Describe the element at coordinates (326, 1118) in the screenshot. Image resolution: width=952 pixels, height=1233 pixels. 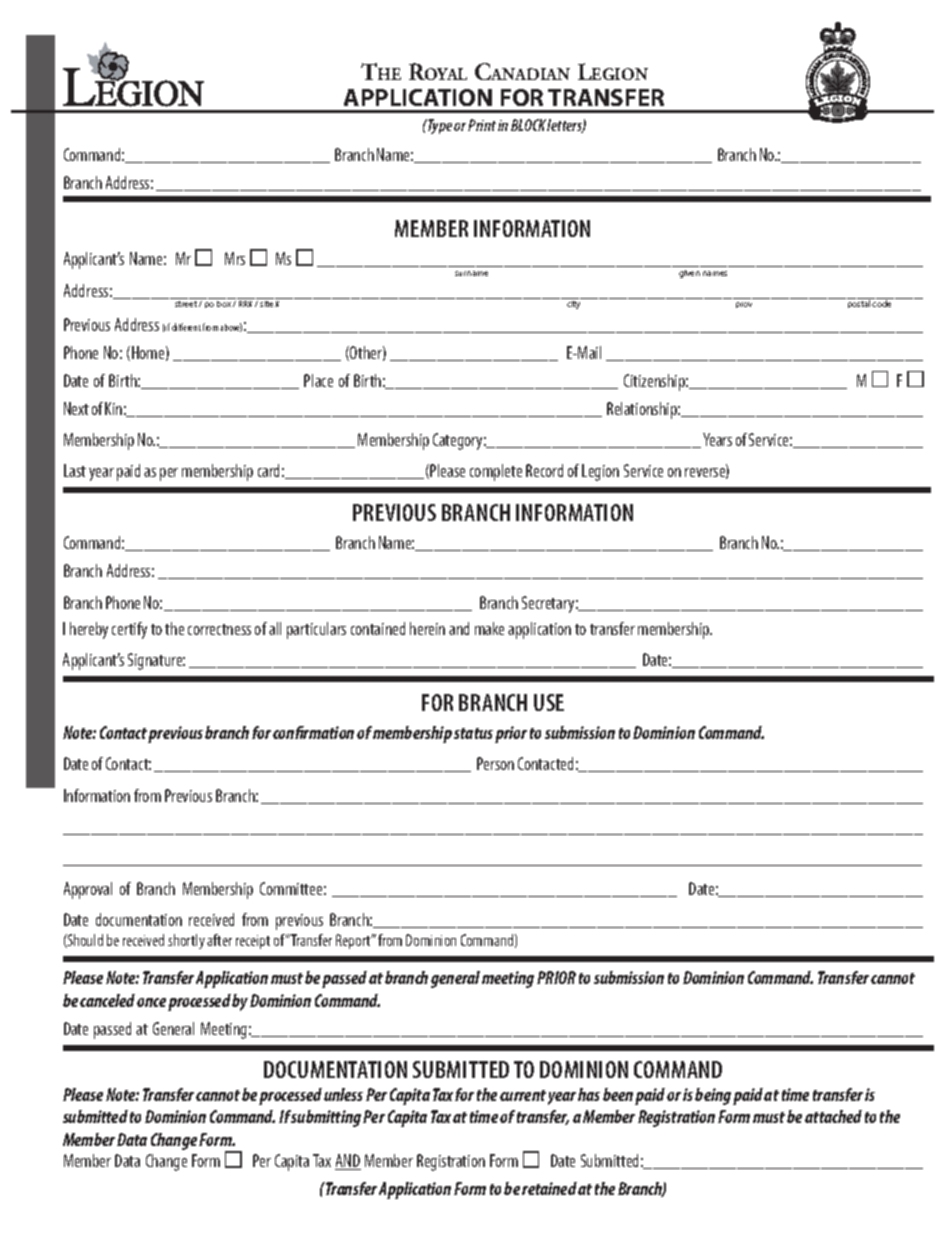
I see `submitting` at that location.
